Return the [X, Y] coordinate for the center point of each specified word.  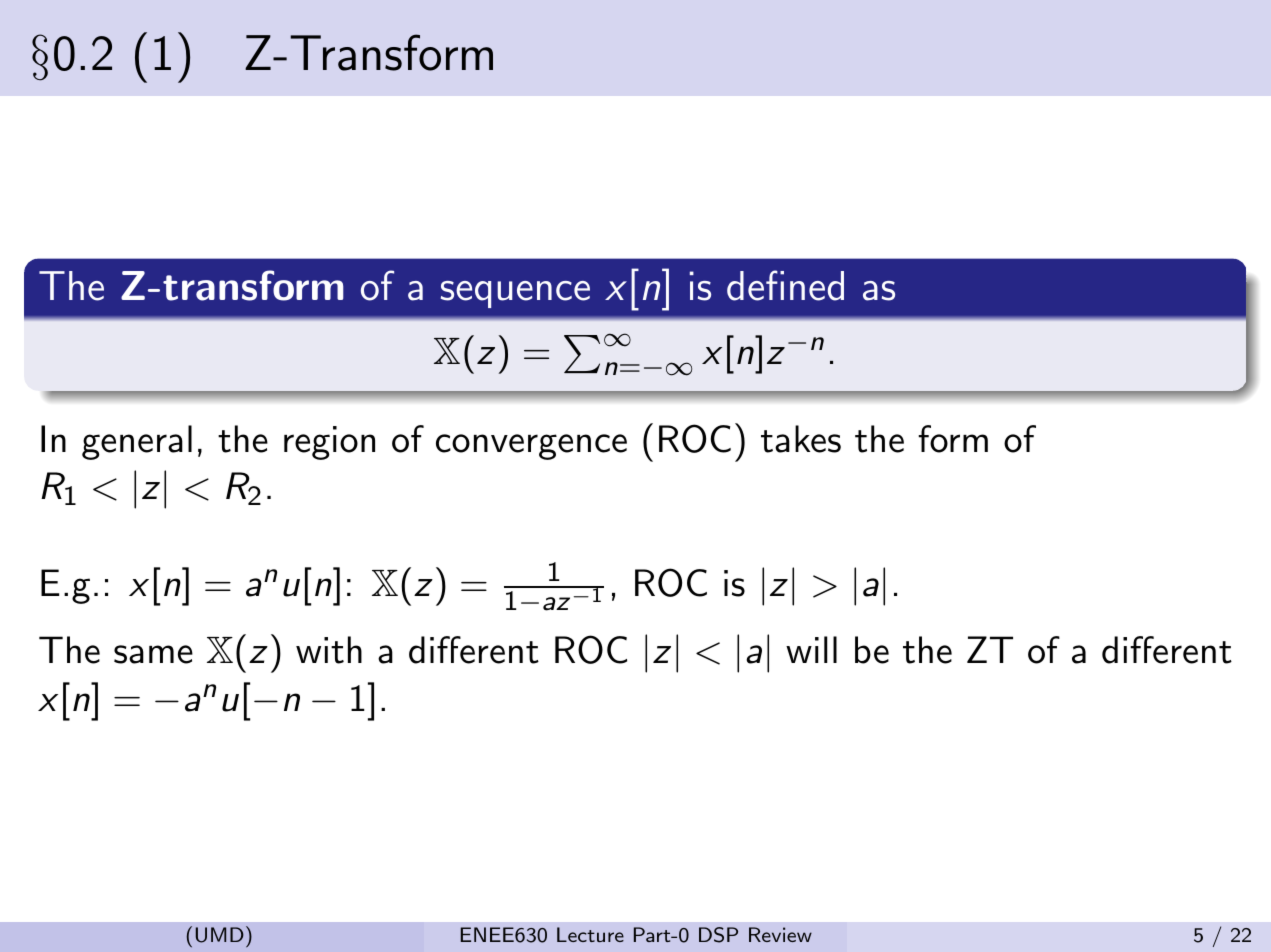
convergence [531, 447]
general [137, 442]
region [329, 443]
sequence [515, 294]
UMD [220, 935]
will [811, 649]
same [153, 654]
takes [801, 439]
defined [785, 285]
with [329, 650]
